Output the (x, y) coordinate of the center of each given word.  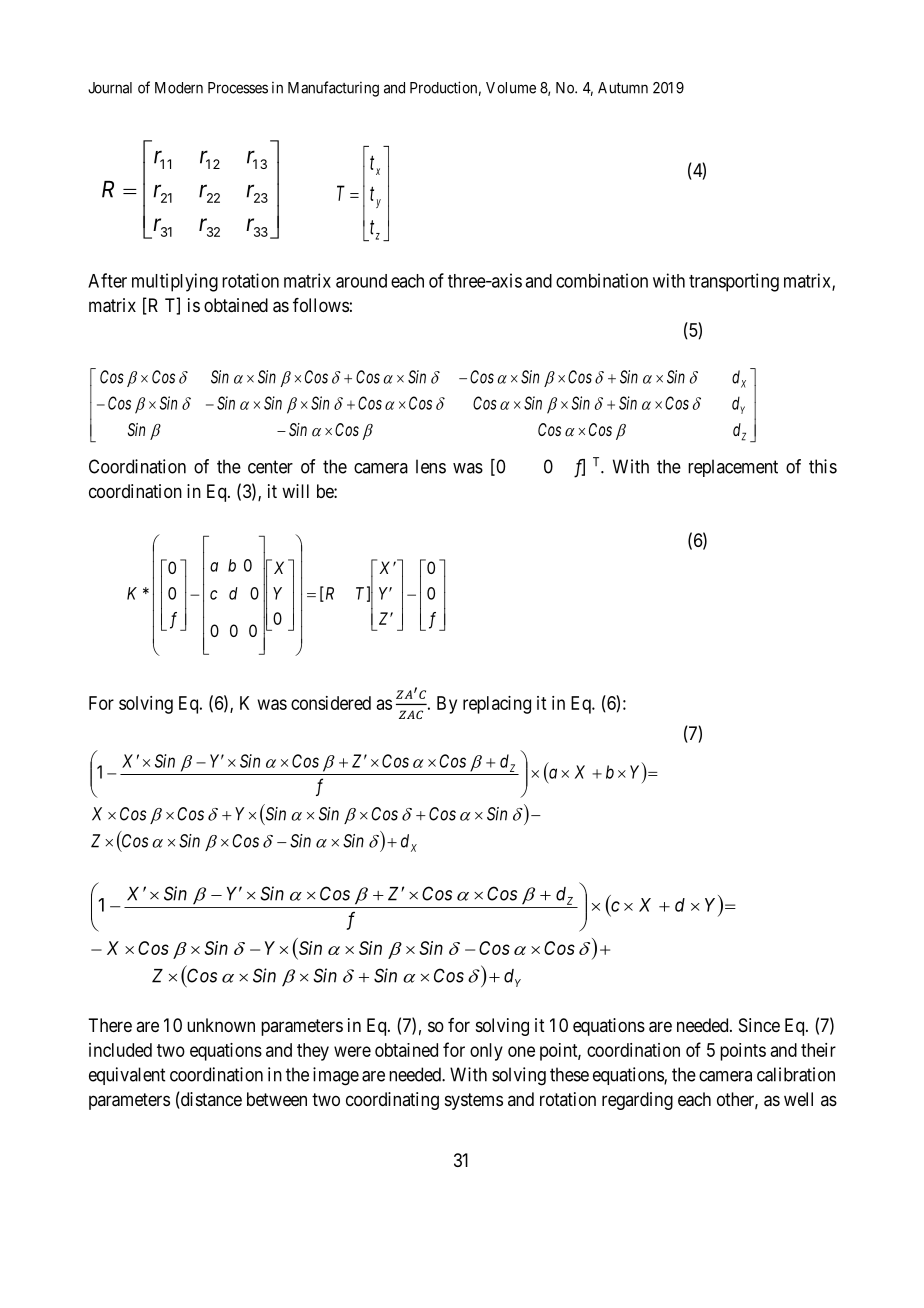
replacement (733, 468)
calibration (796, 1074)
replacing (497, 705)
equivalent (127, 1076)
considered (331, 703)
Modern (179, 88)
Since (759, 1025)
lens (431, 466)
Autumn (623, 88)
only (486, 1052)
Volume (511, 88)
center (270, 467)
